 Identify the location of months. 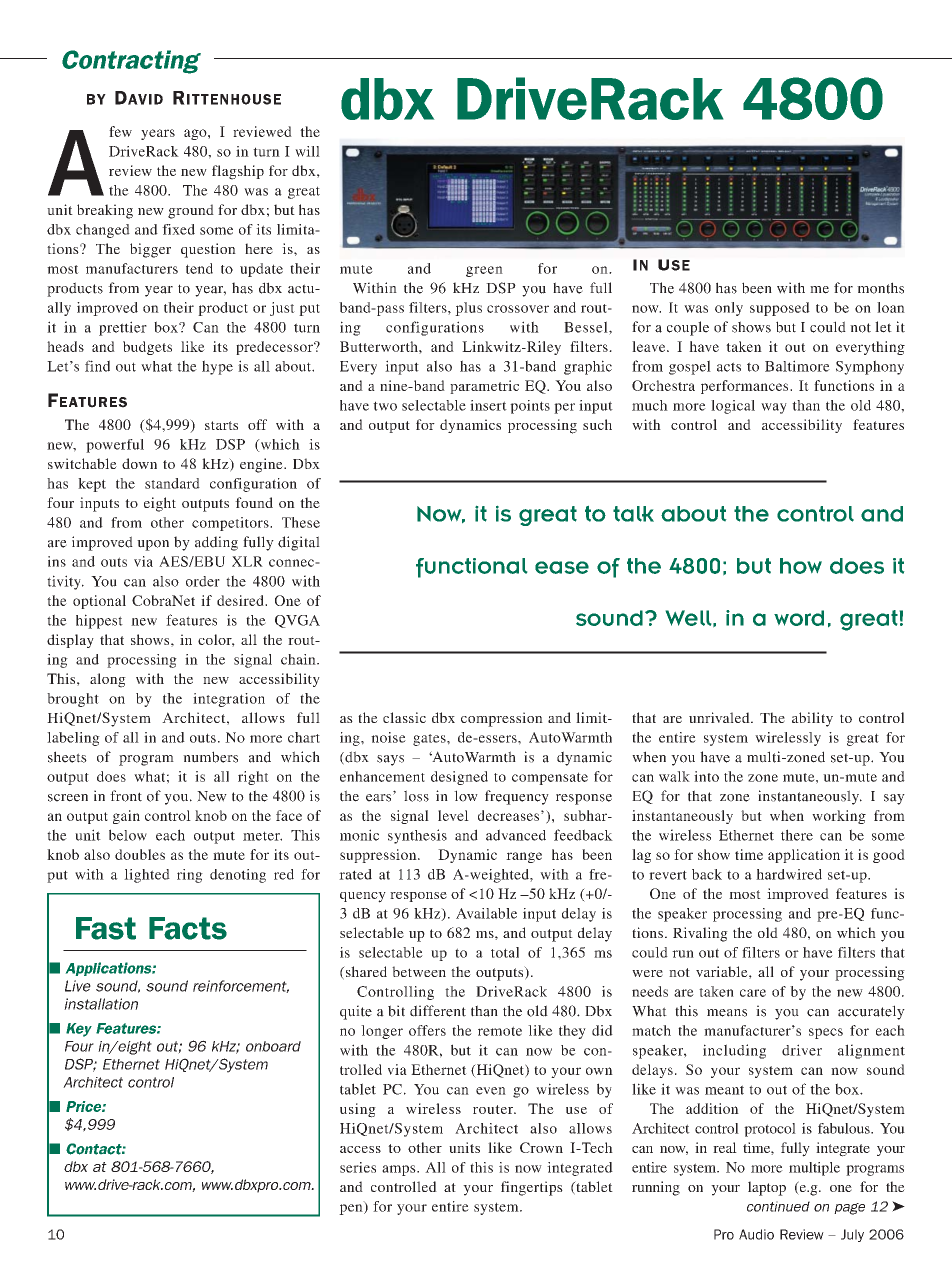
(880, 288).
